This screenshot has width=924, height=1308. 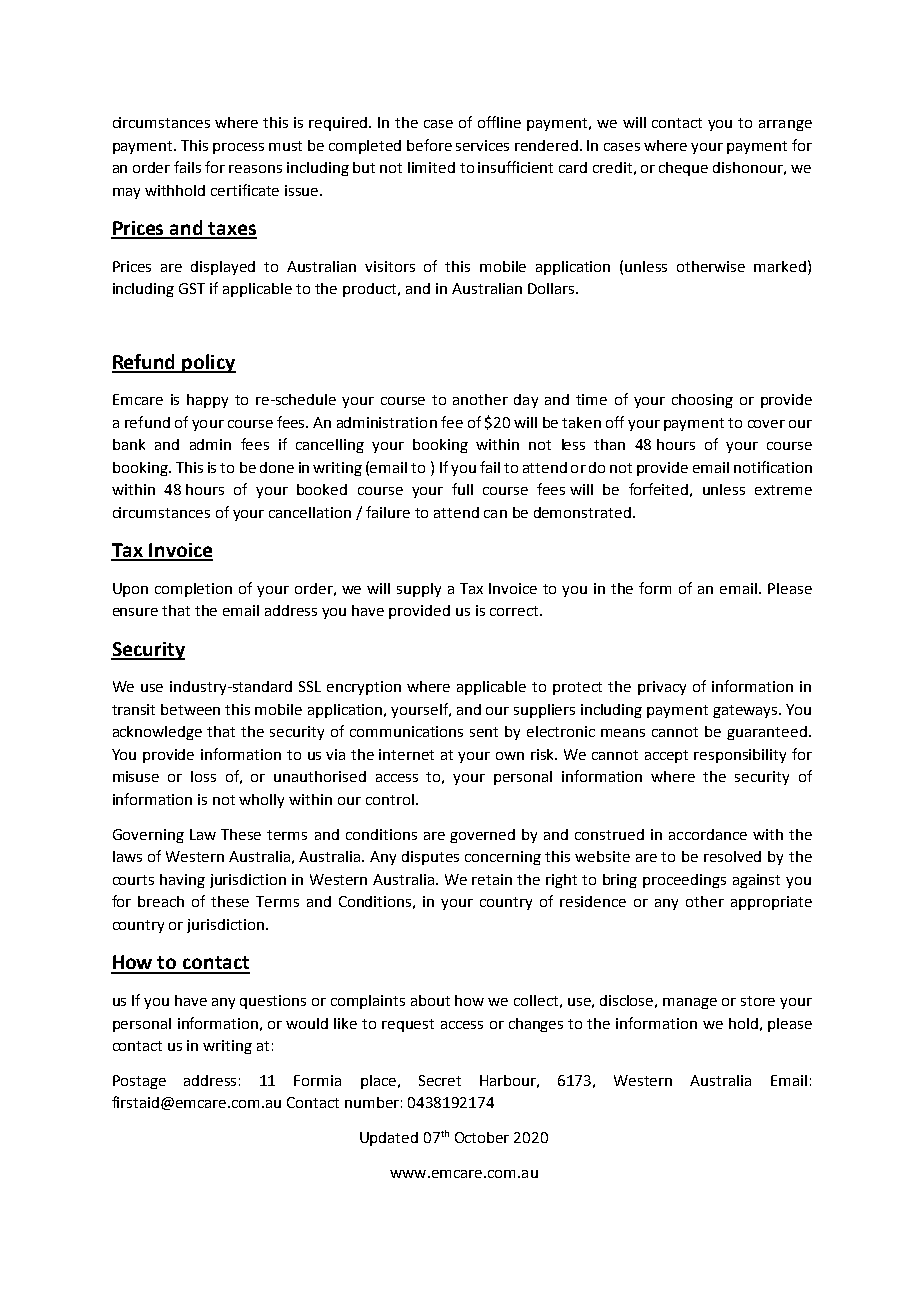 What do you see at coordinates (684, 881) in the screenshot?
I see `proceedings` at bounding box center [684, 881].
